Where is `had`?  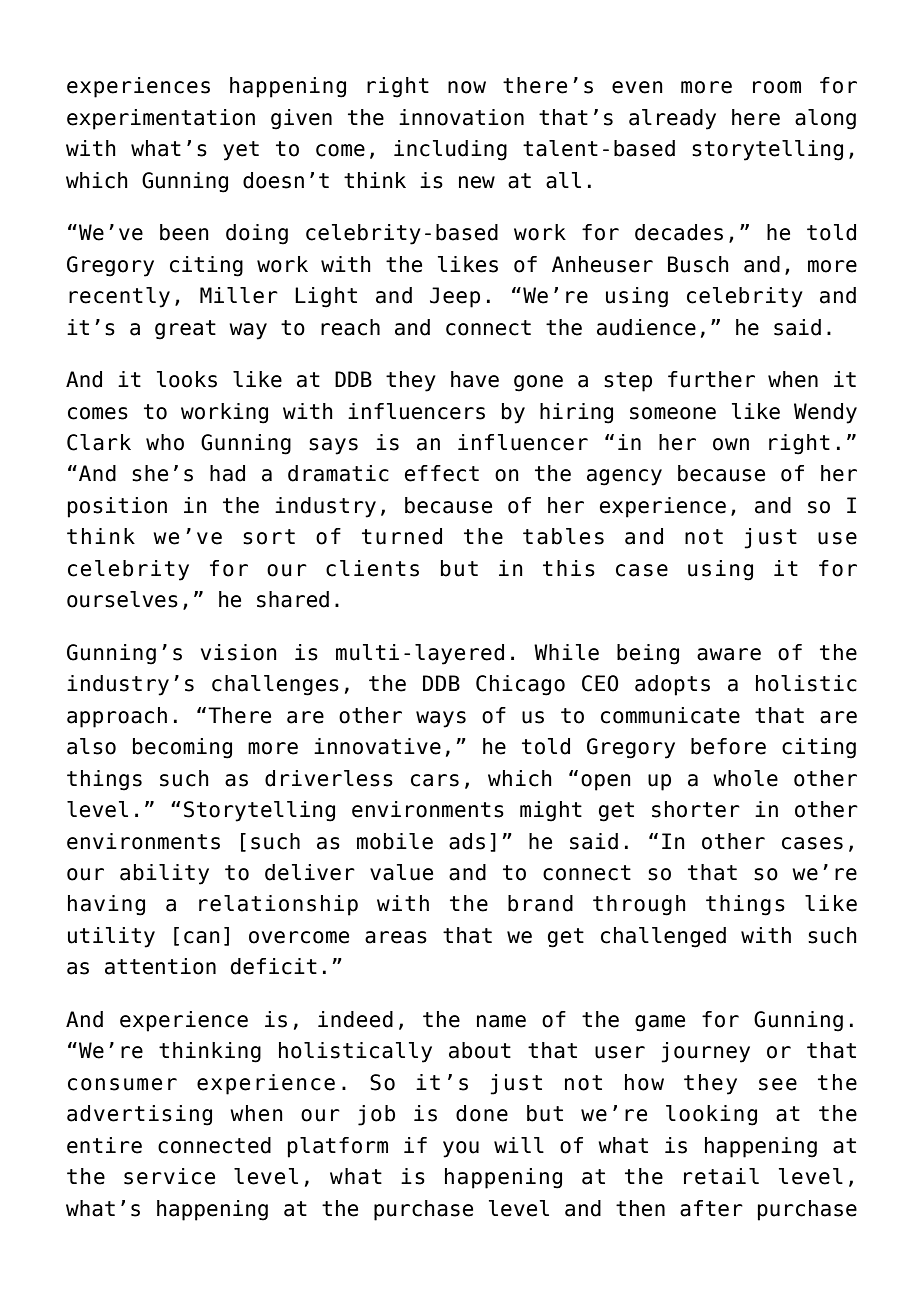
had is located at coordinates (227, 473).
